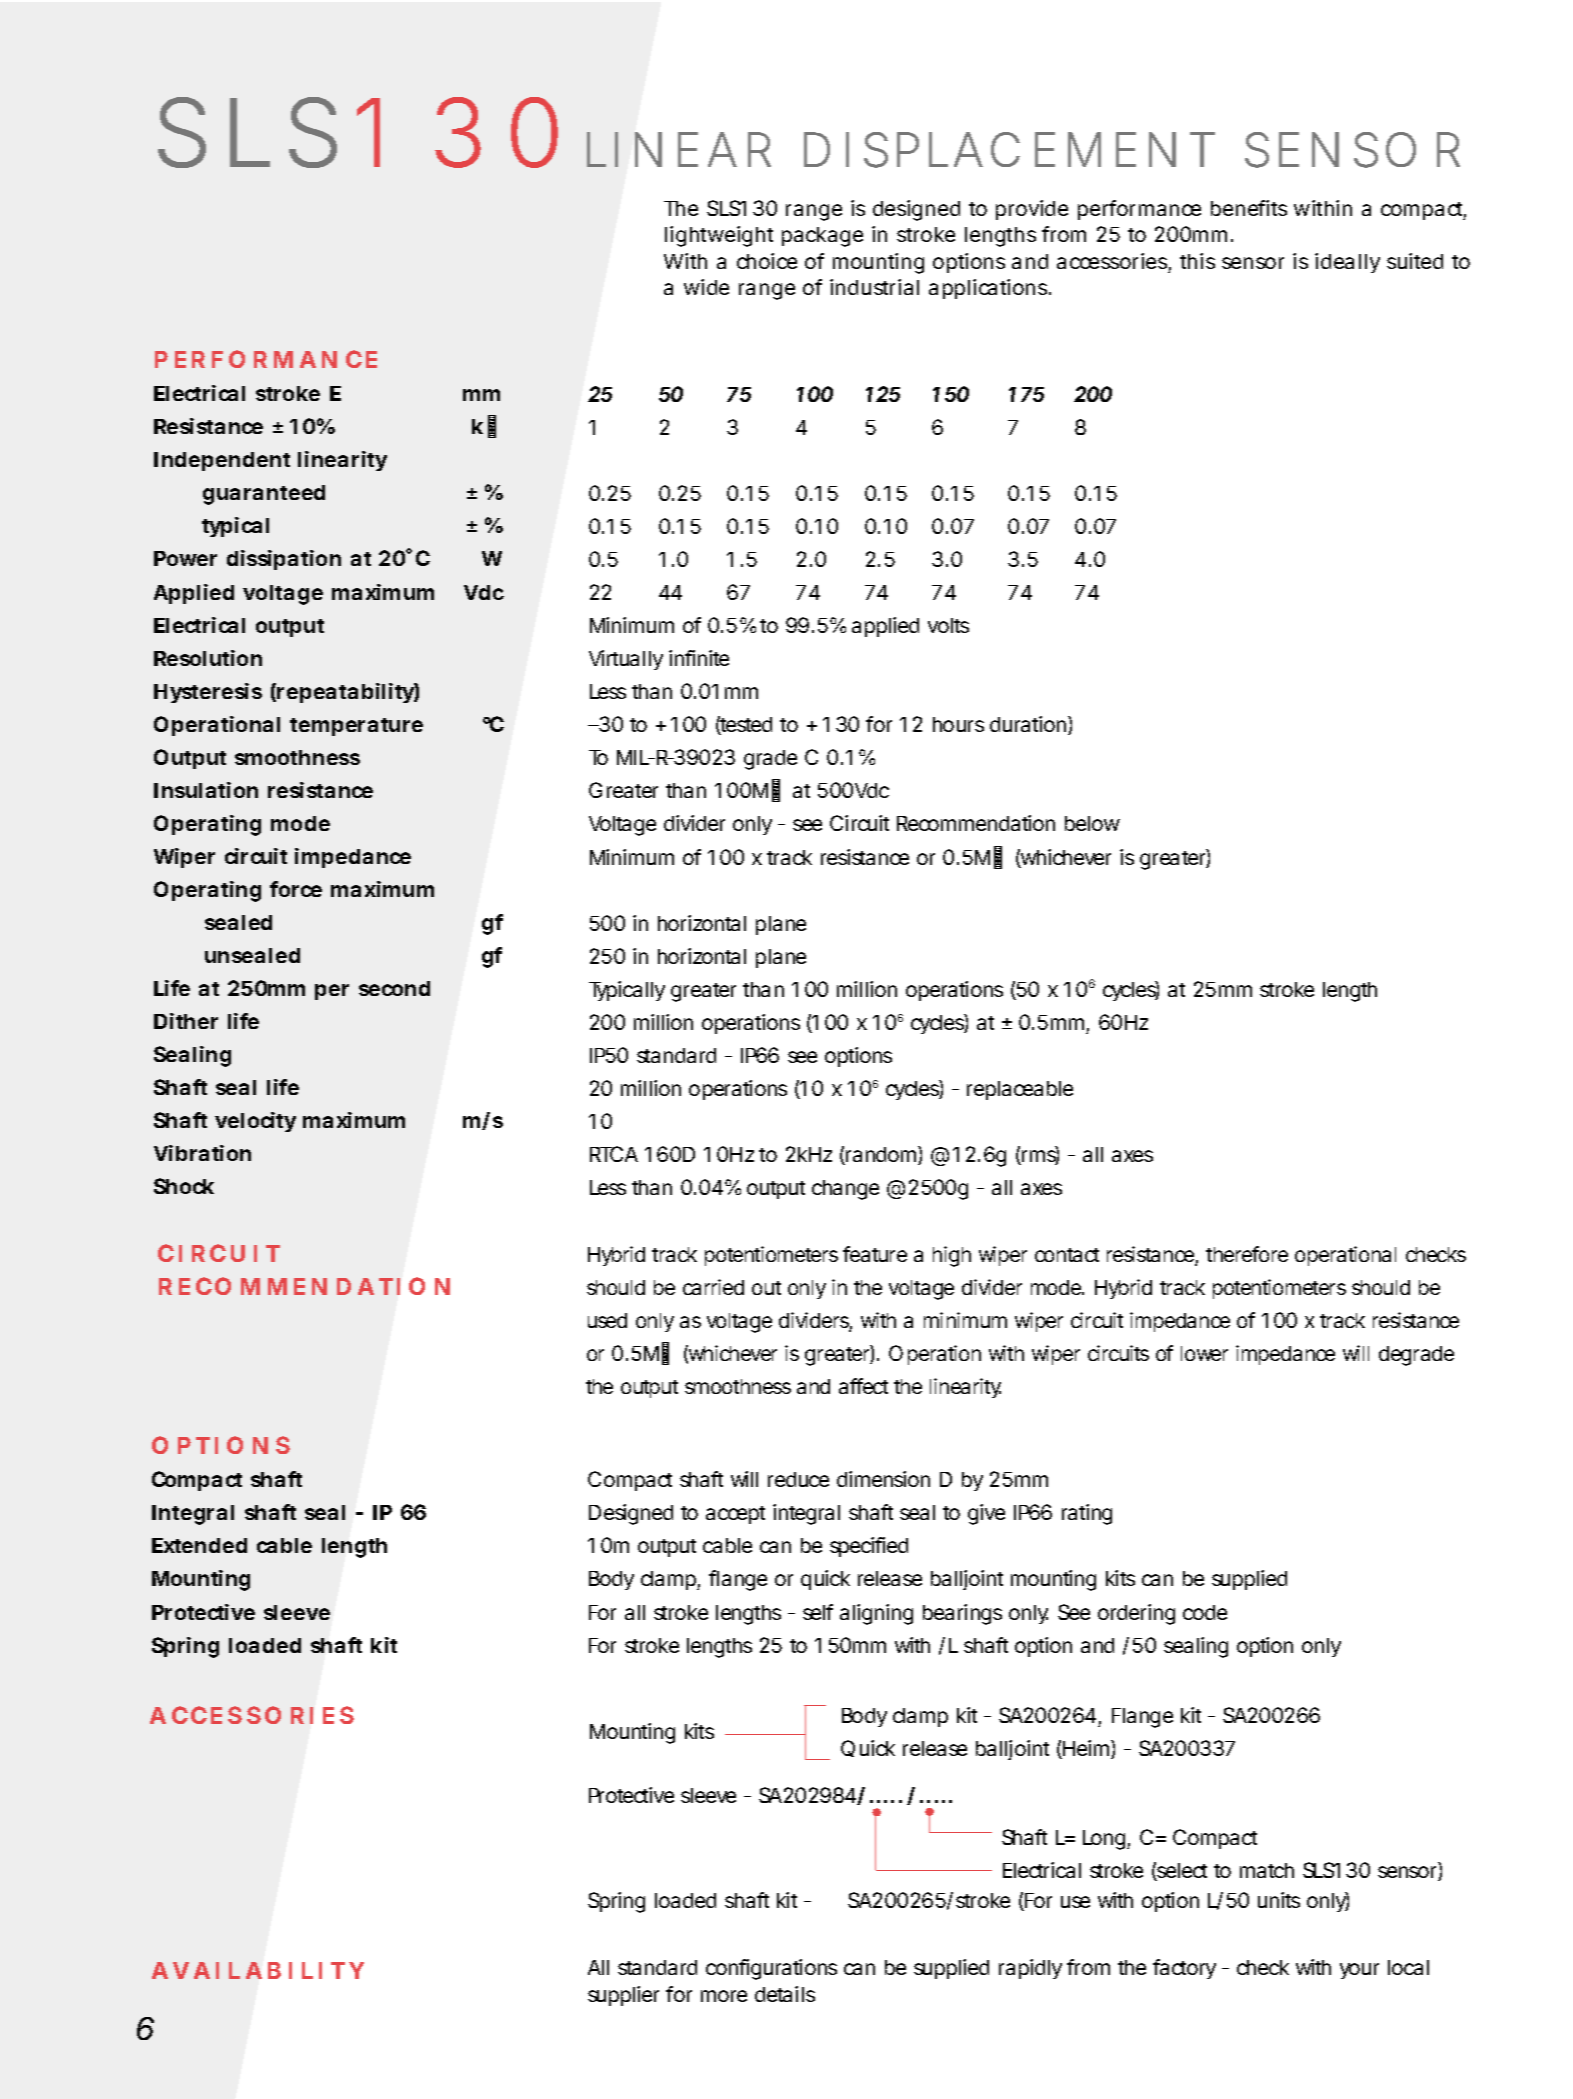 The image size is (1573, 2099). Describe the element at coordinates (284, 560) in the screenshot. I see `dissipation` at that location.
